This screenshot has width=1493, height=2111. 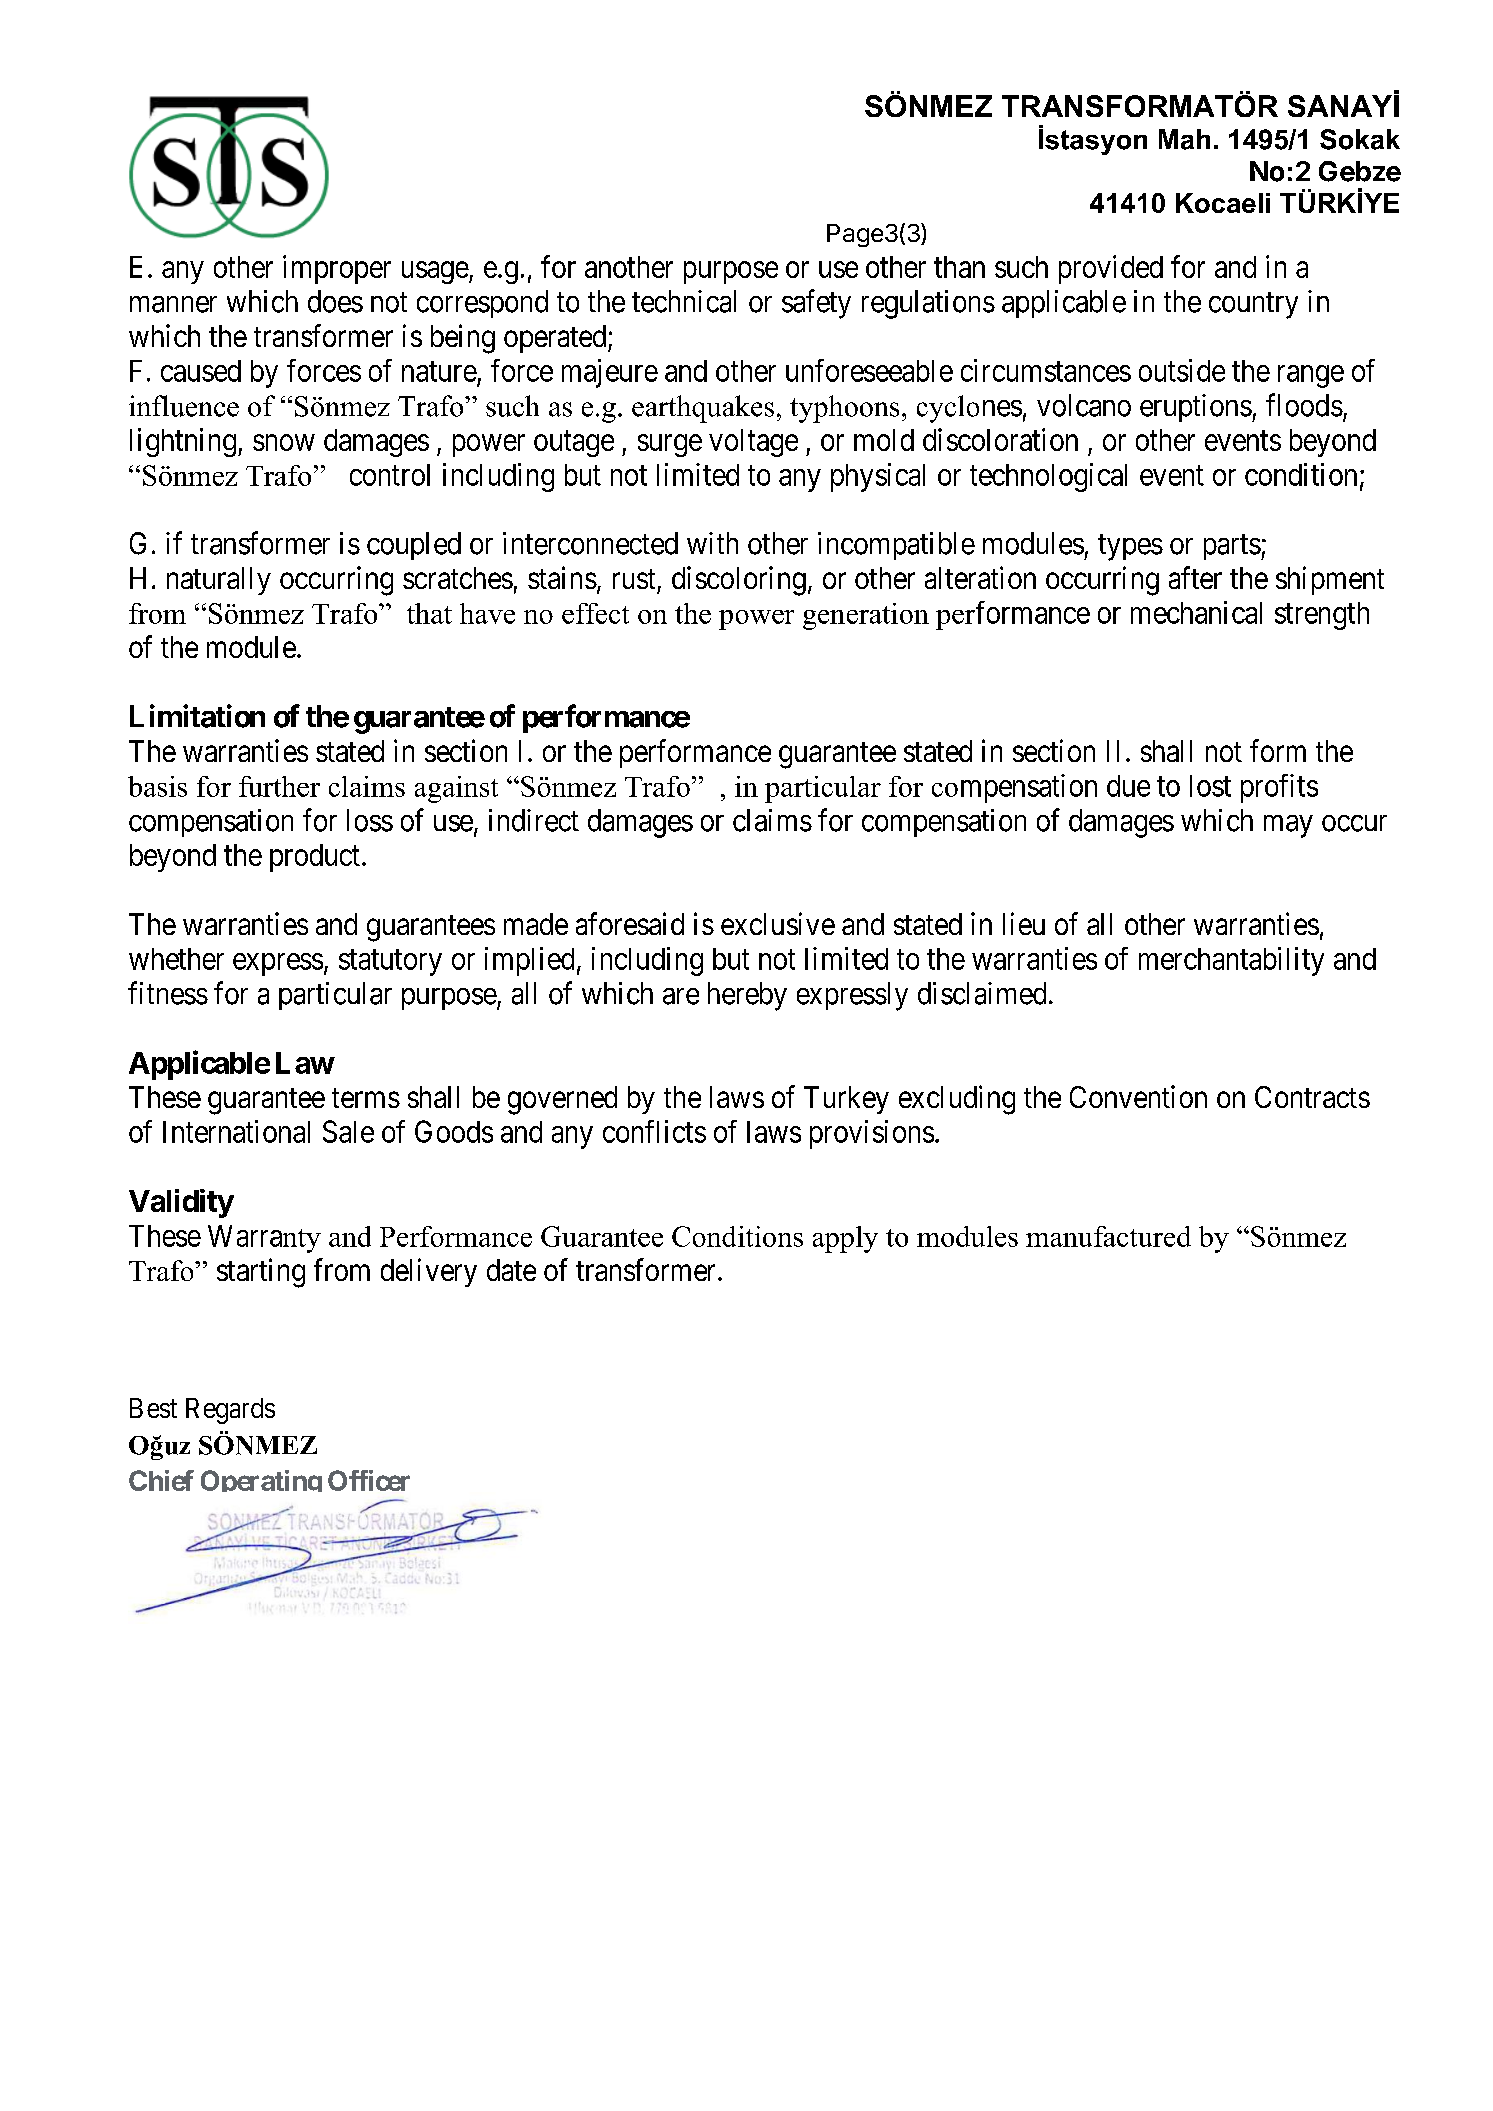 What do you see at coordinates (279, 786) in the screenshot?
I see `further` at bounding box center [279, 786].
